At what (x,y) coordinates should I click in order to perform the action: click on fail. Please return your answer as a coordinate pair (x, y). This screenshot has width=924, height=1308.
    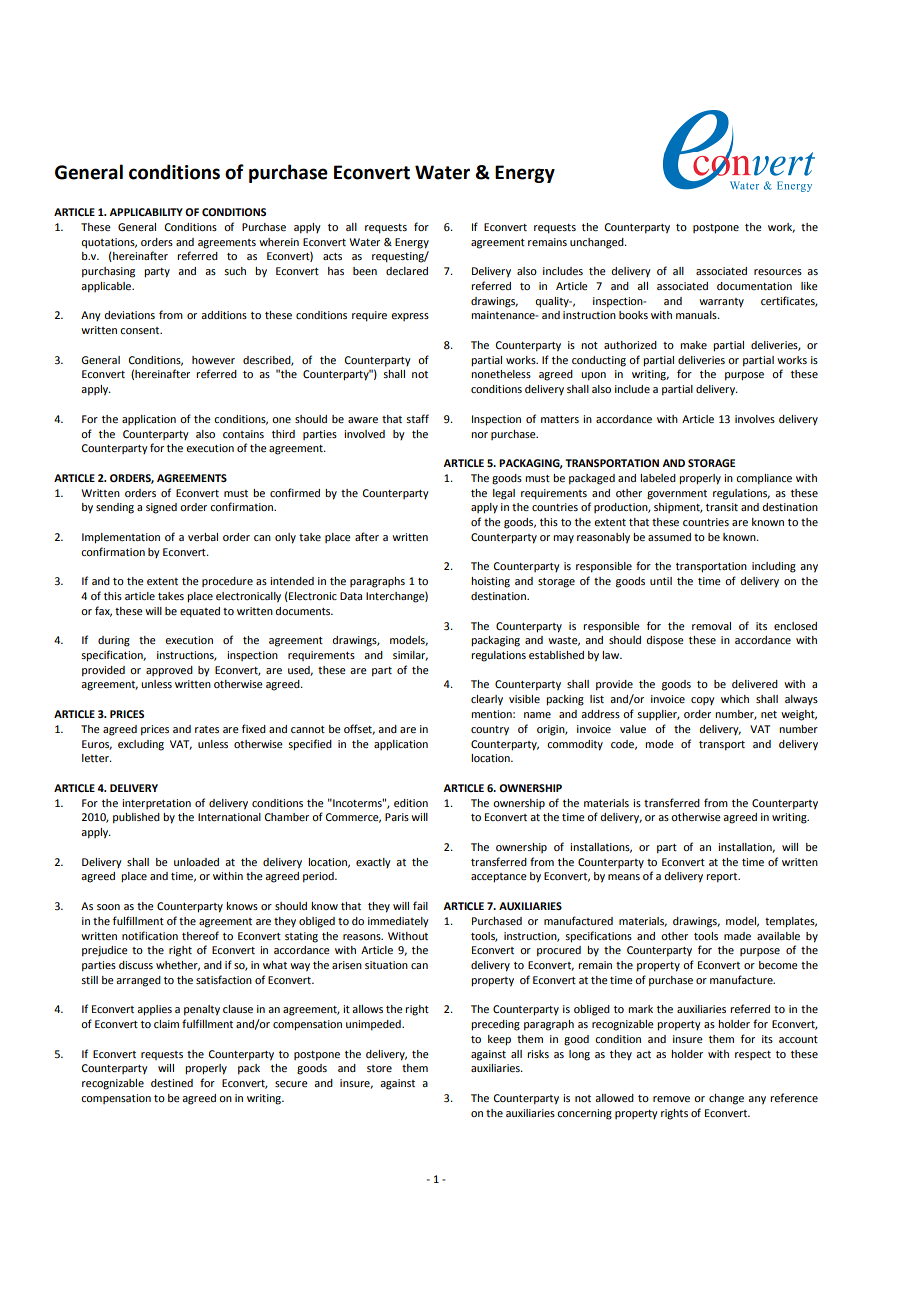
    Looking at the image, I should click on (420, 905).
